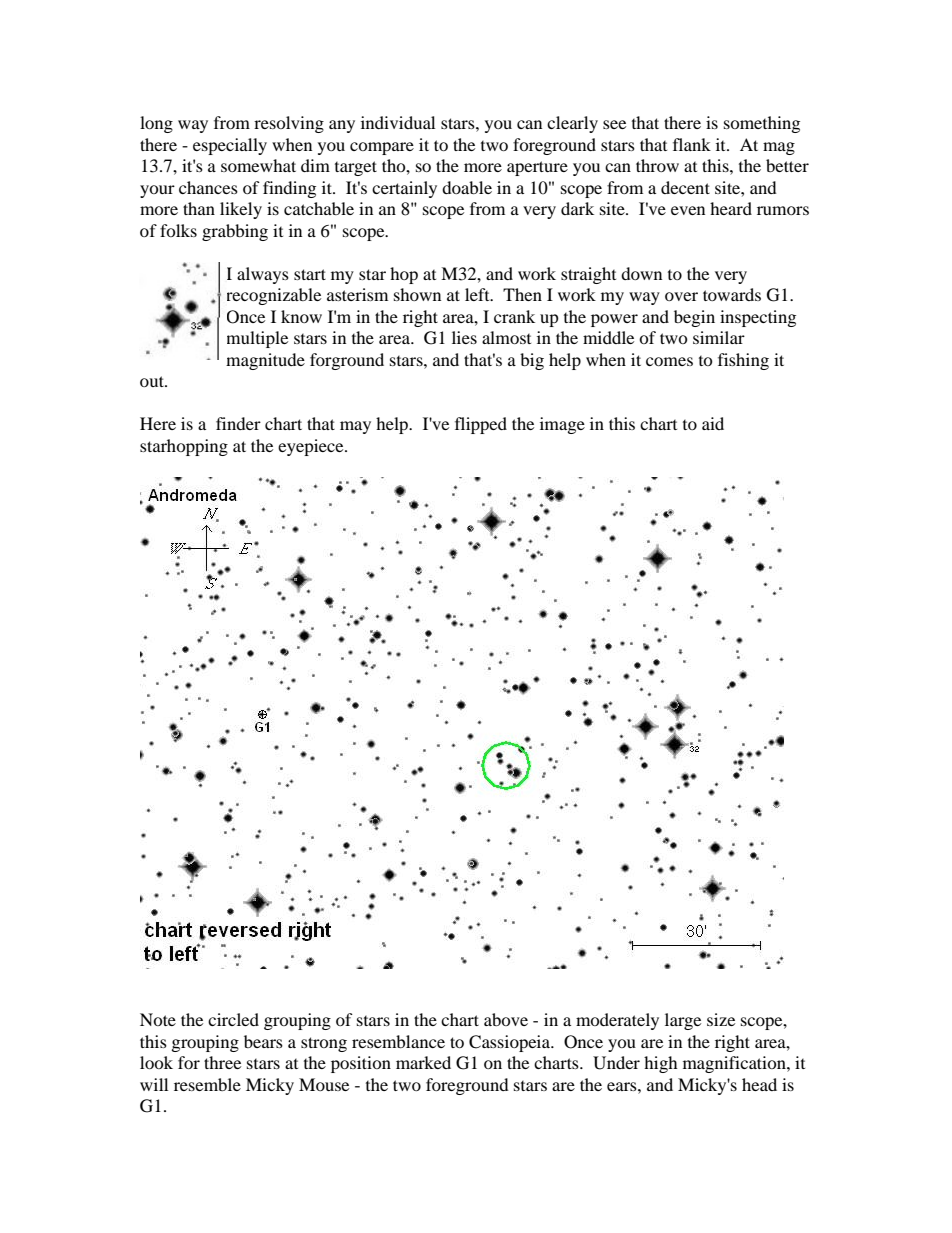 The width and height of the screenshot is (952, 1233). What do you see at coordinates (467, 187) in the screenshot?
I see `doable` at bounding box center [467, 187].
